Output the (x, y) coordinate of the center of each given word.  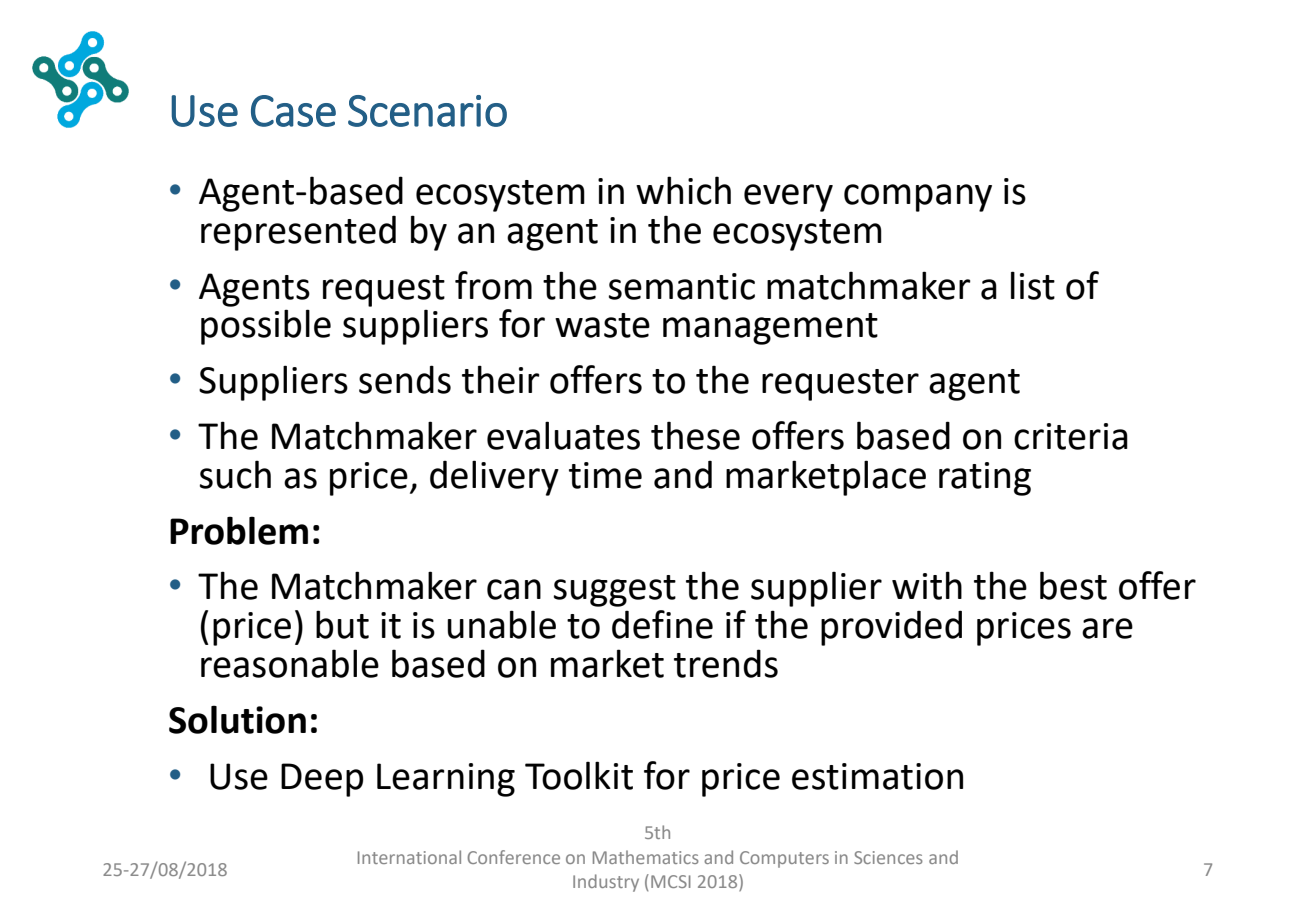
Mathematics (646, 857)
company (918, 198)
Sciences (888, 857)
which (683, 190)
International (409, 857)
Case (293, 111)
